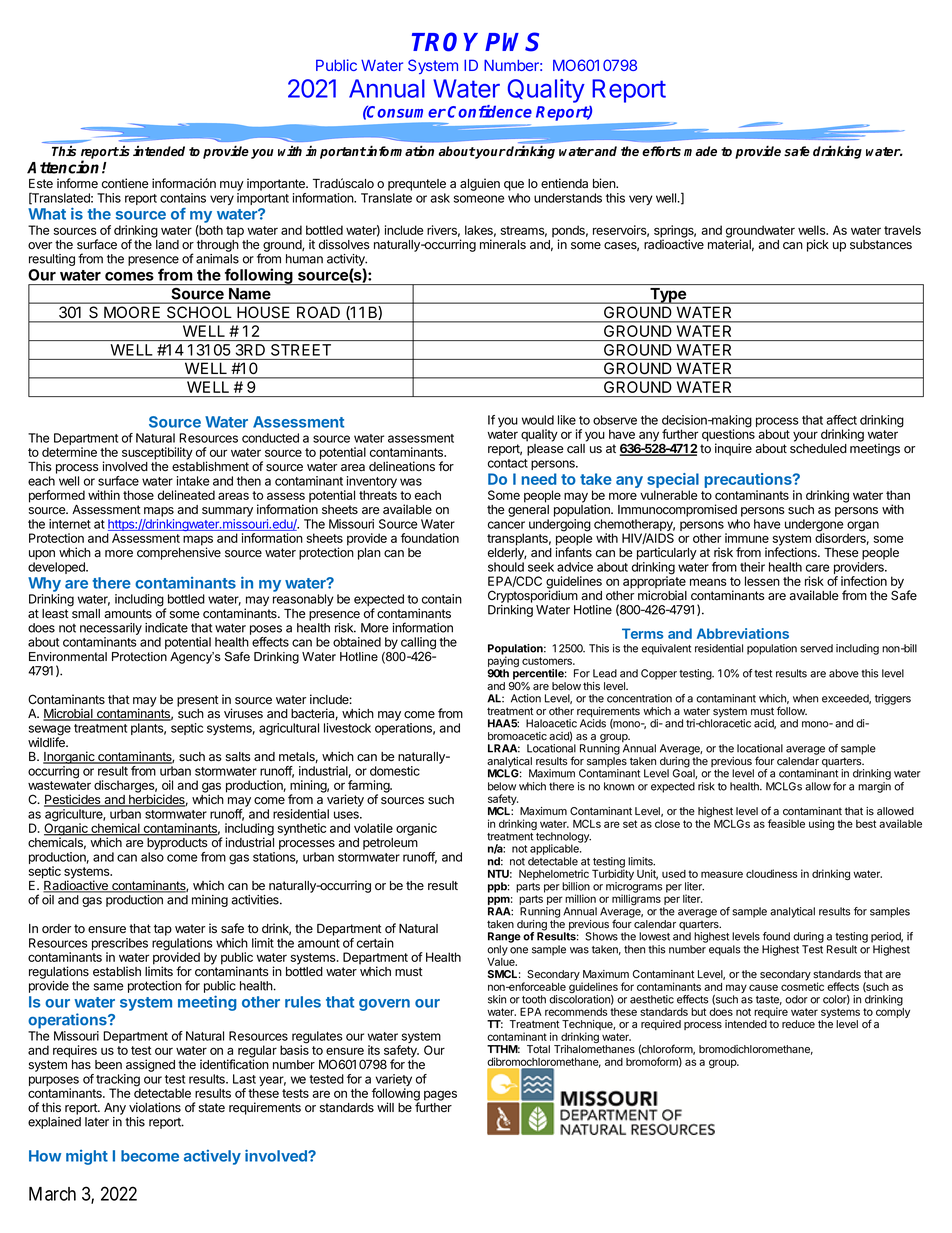 Image resolution: width=952 pixels, height=1233 pixels. What do you see at coordinates (87, 1157) in the document?
I see `might` at bounding box center [87, 1157].
